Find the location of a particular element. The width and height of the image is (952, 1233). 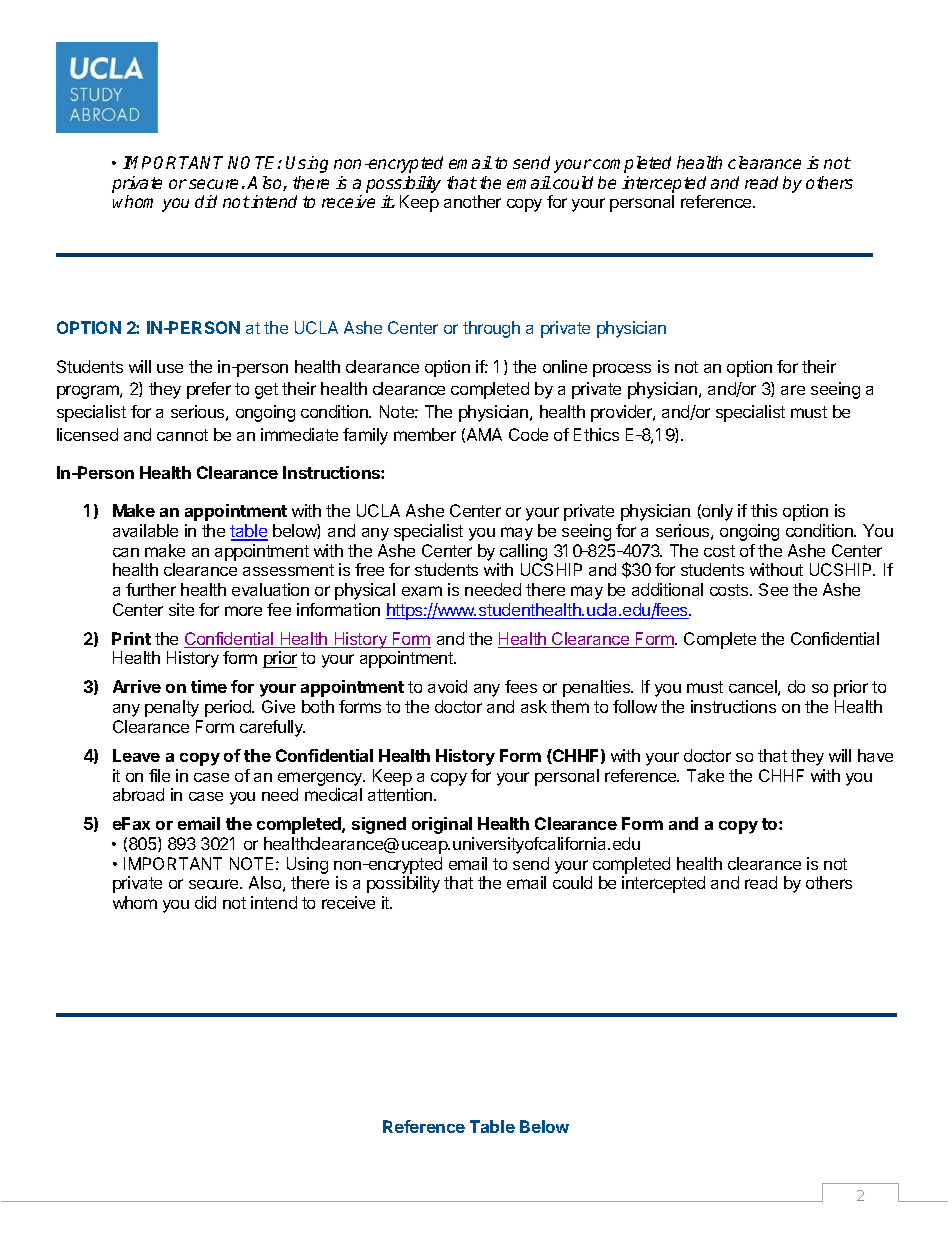

original is located at coordinates (442, 825).
